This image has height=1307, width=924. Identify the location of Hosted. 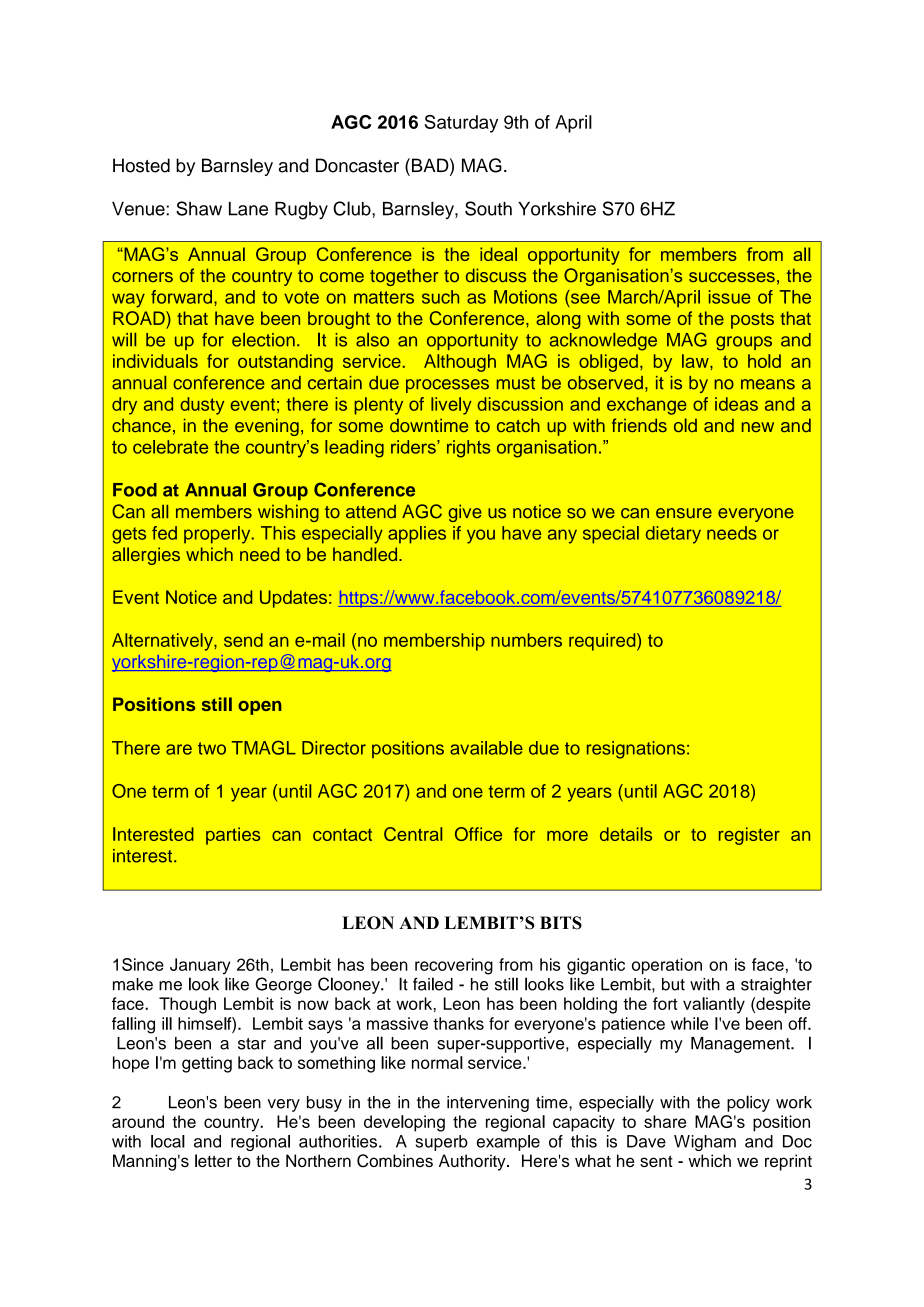
(141, 165).
